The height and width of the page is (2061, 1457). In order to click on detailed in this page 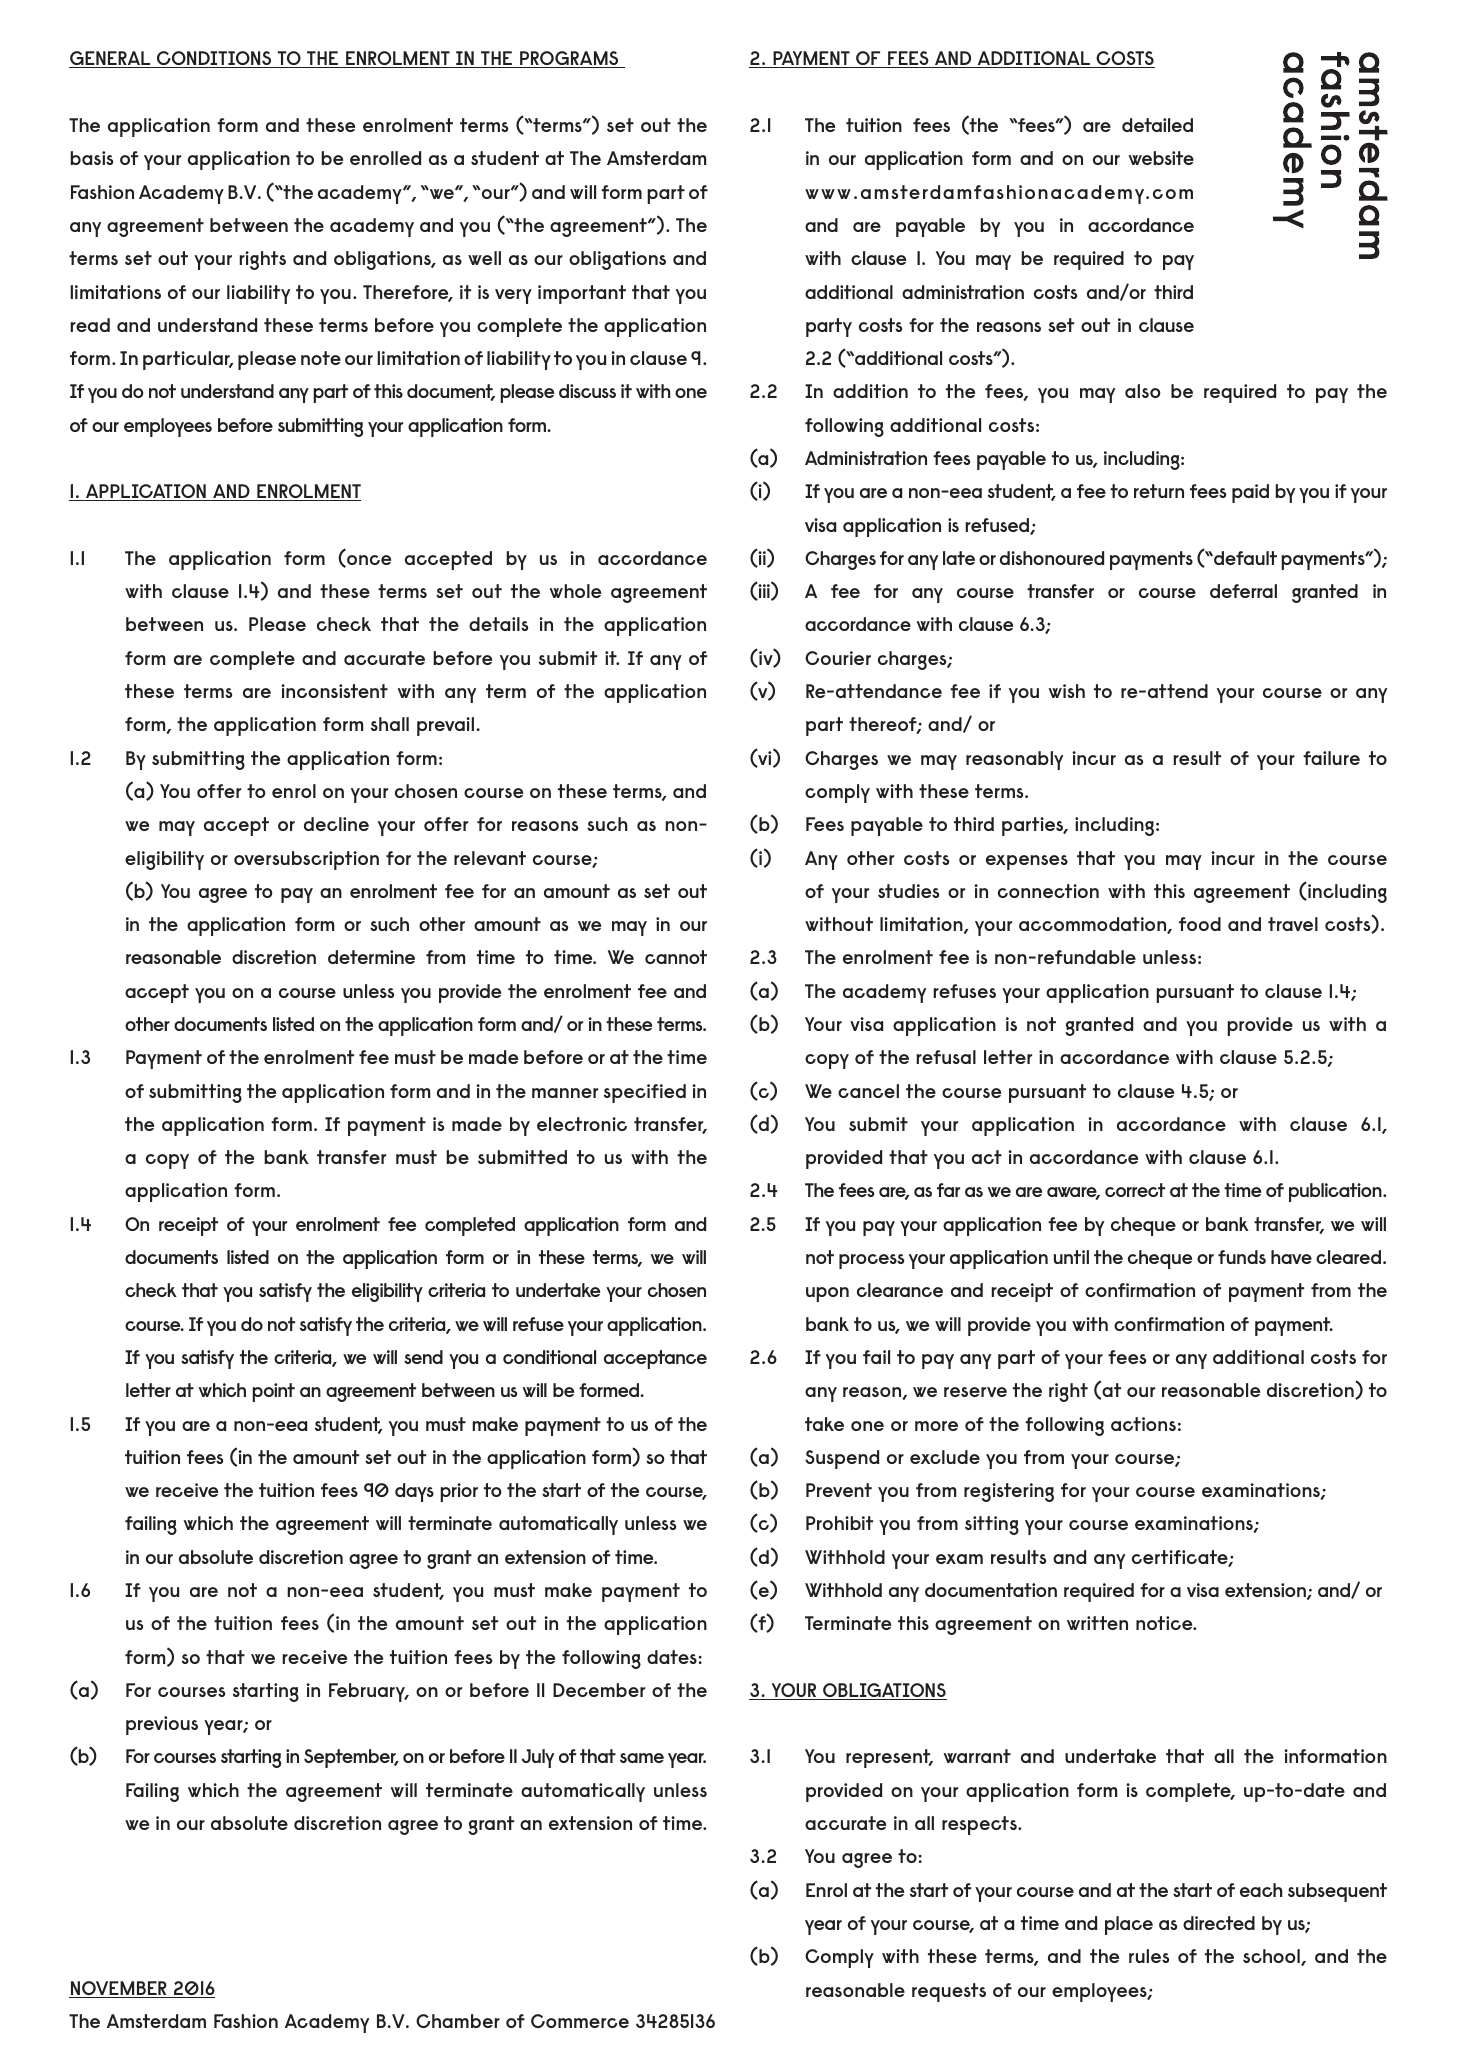, I will do `click(1157, 125)`.
